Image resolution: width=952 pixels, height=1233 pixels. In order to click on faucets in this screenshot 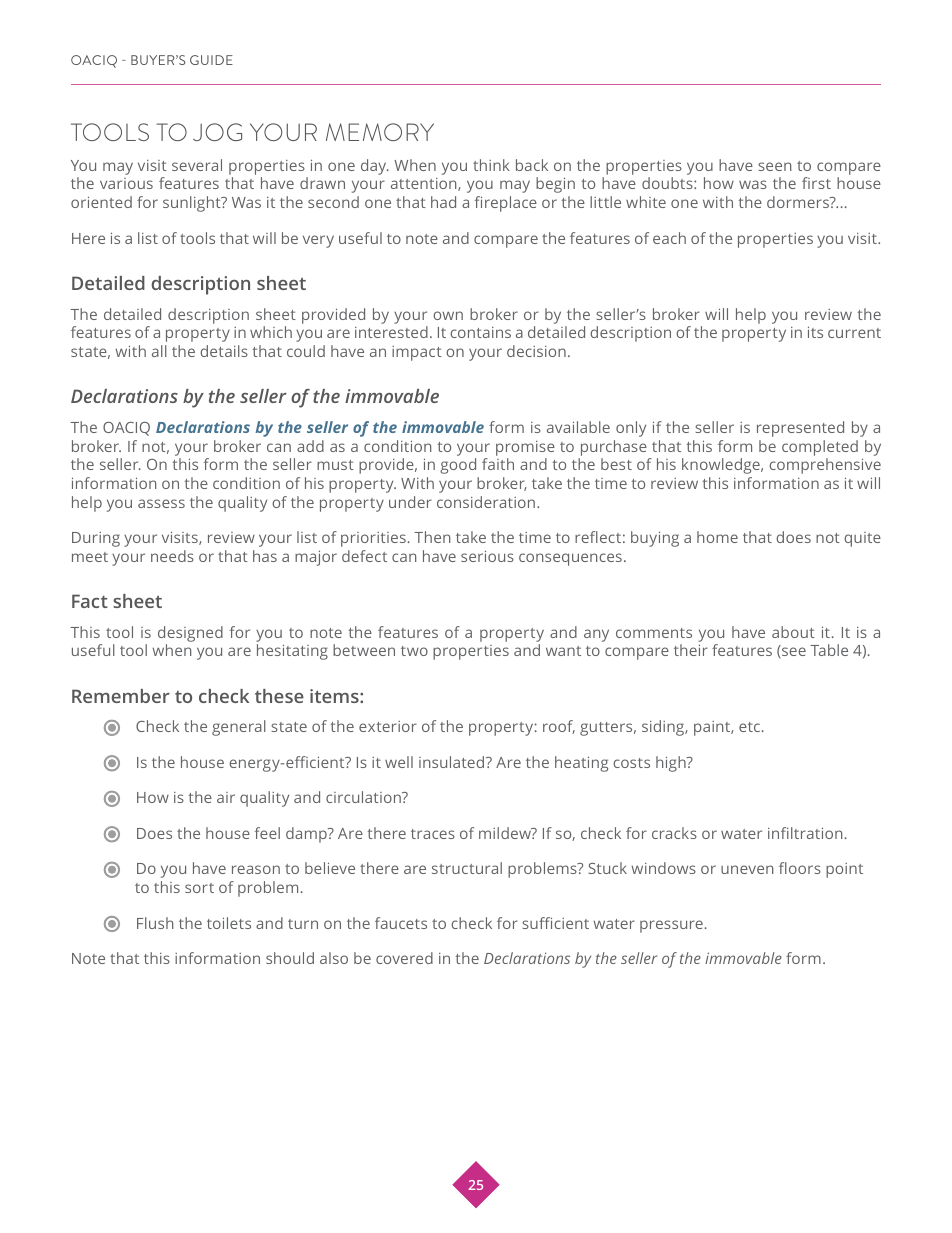, I will do `click(401, 923)`.
